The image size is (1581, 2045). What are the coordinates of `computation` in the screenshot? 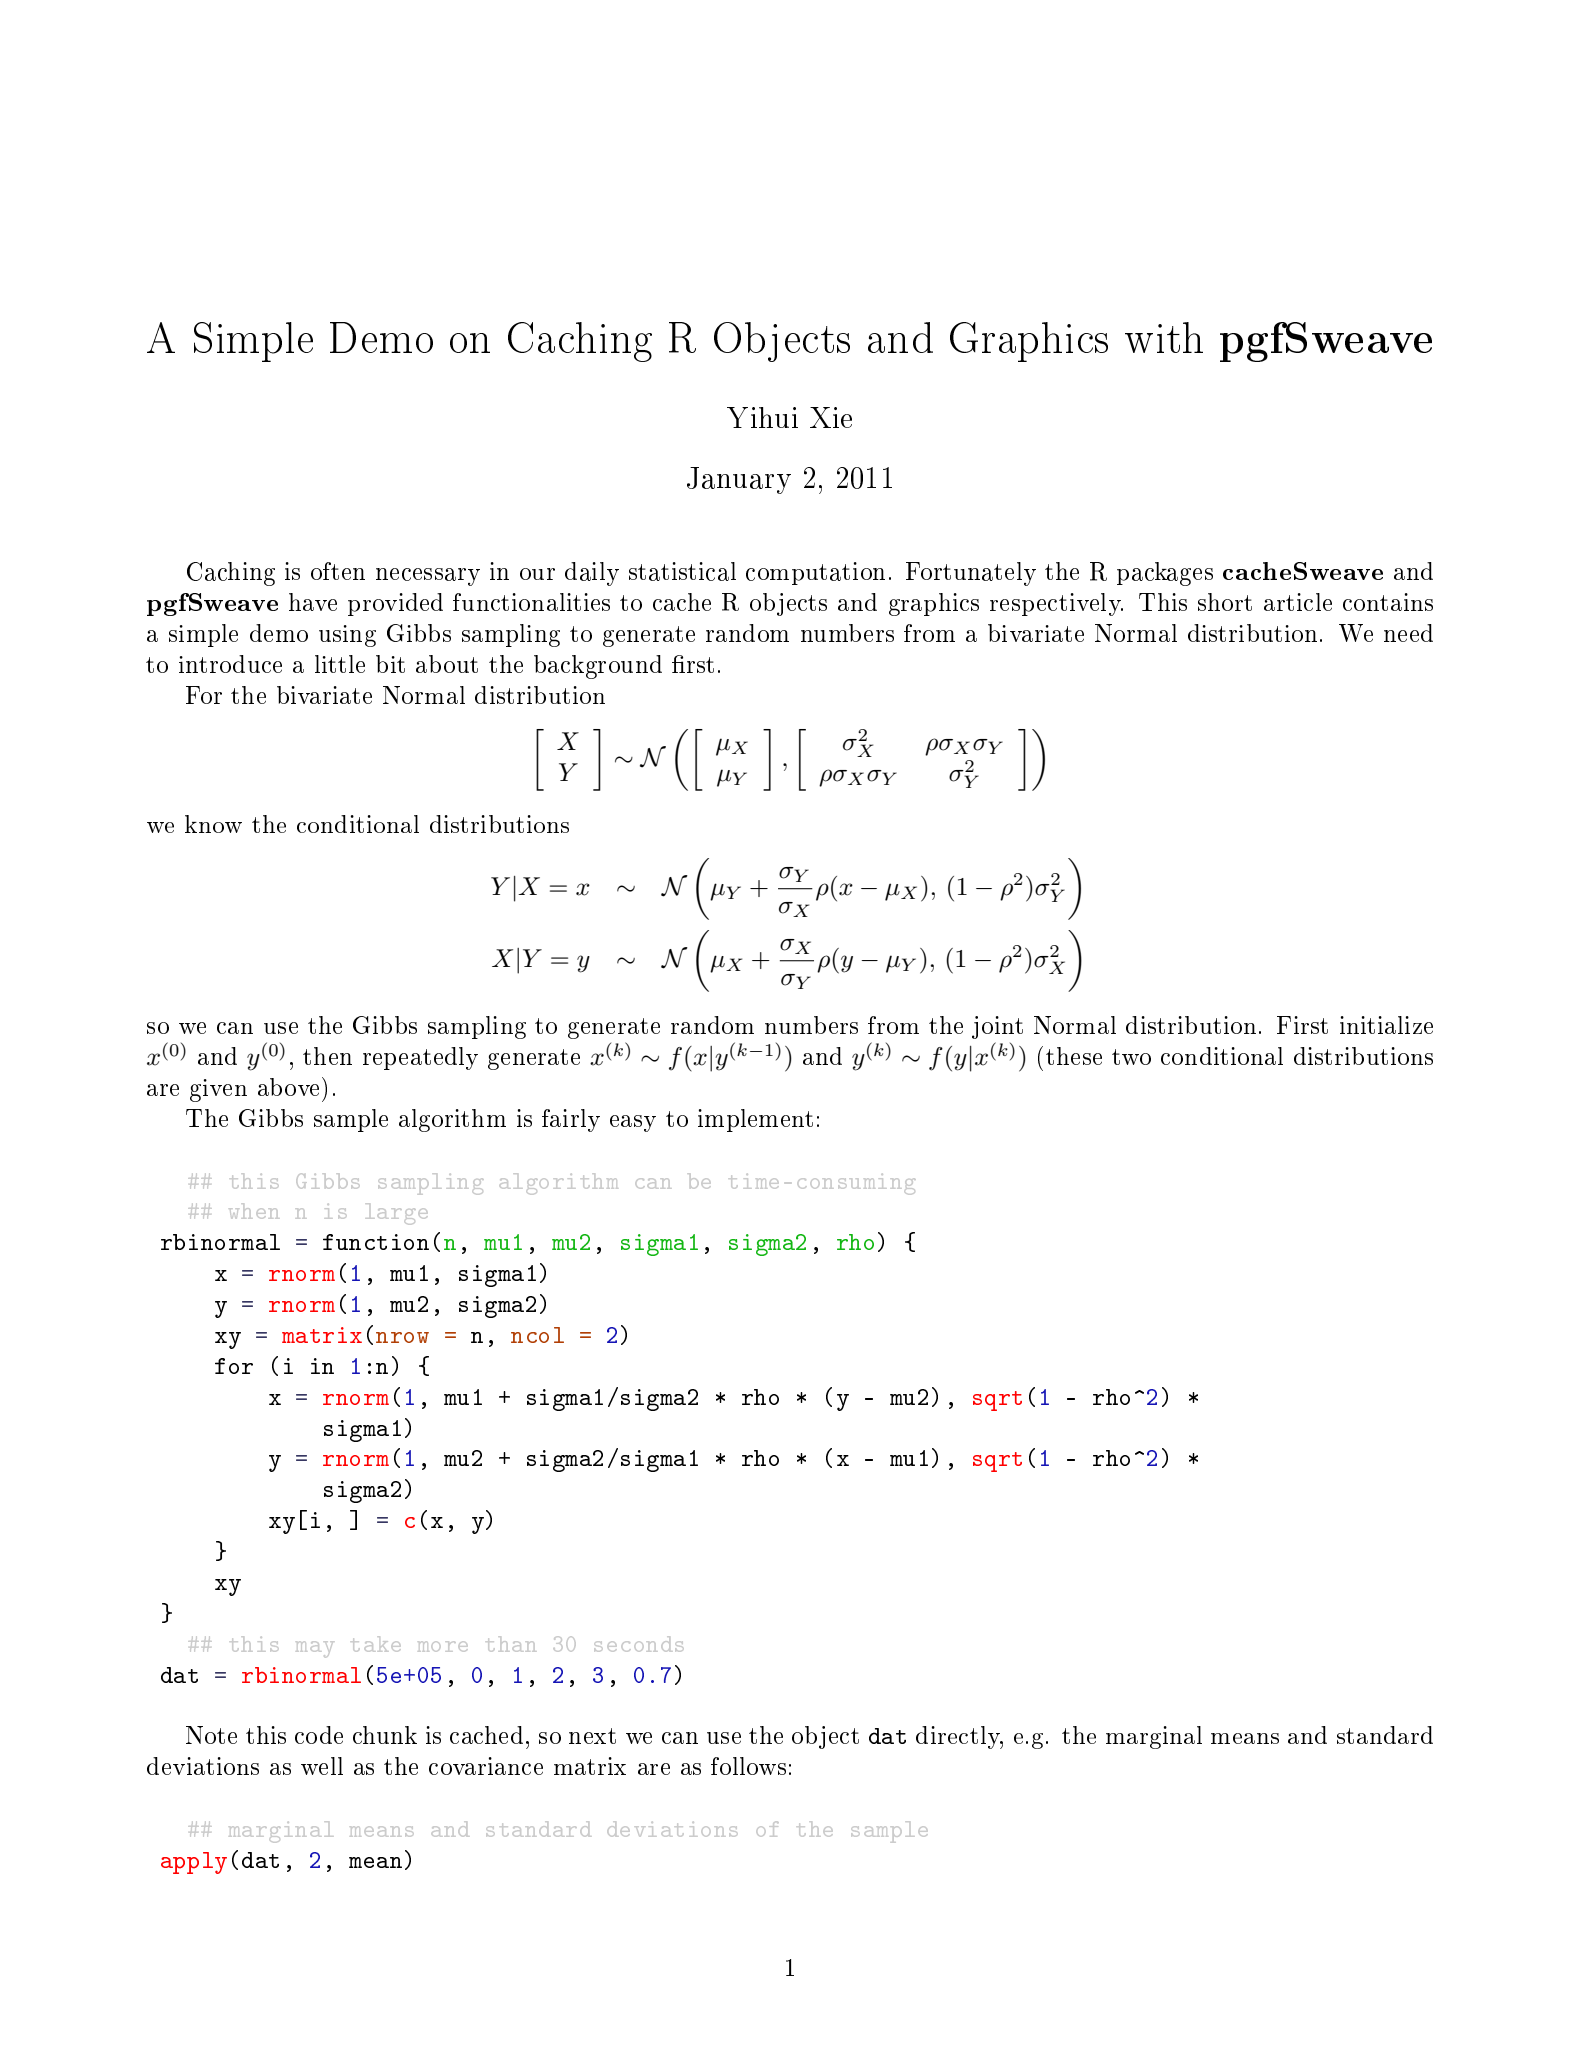 It's located at (815, 573).
